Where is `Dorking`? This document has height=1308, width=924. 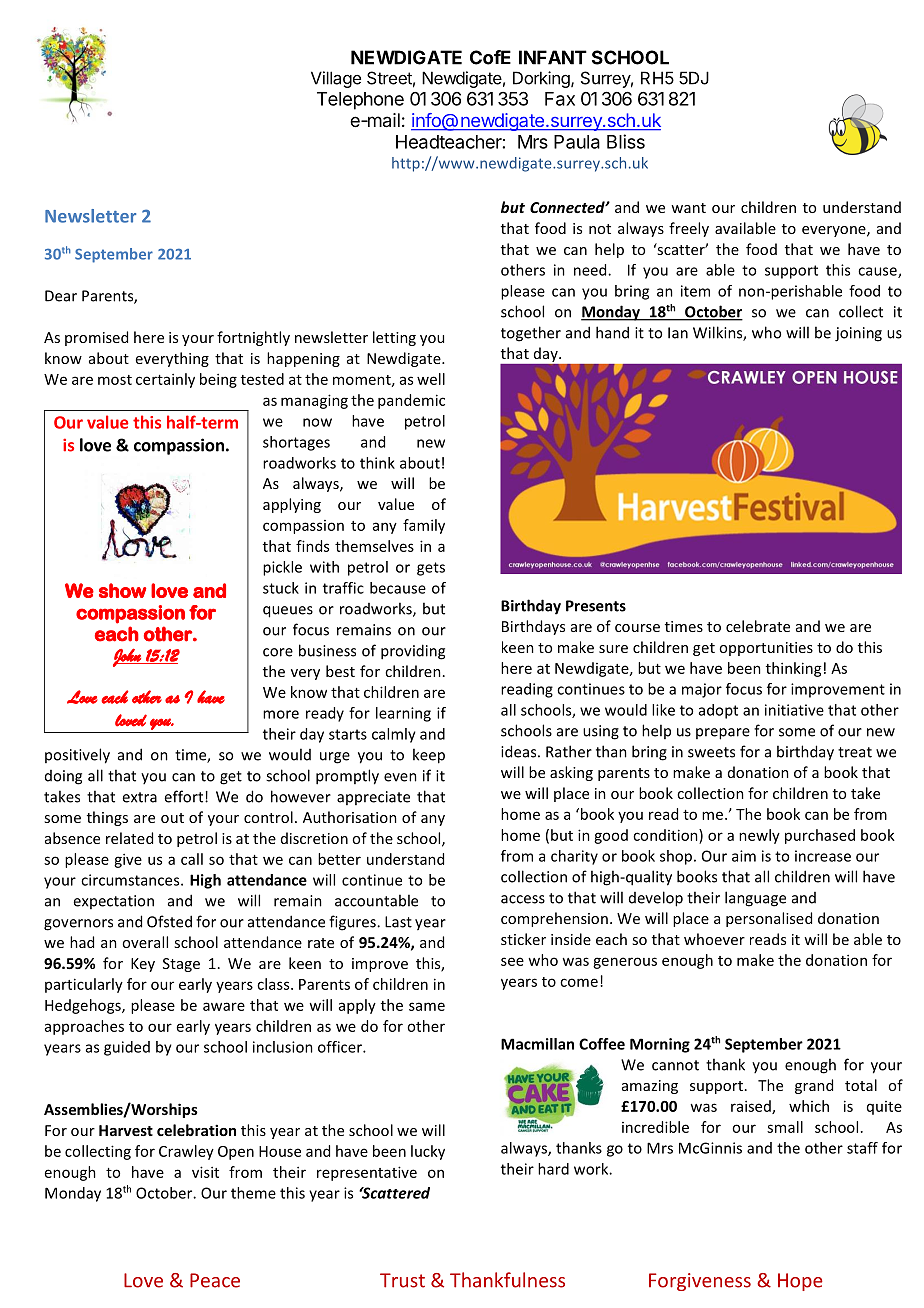 Dorking is located at coordinates (542, 79).
